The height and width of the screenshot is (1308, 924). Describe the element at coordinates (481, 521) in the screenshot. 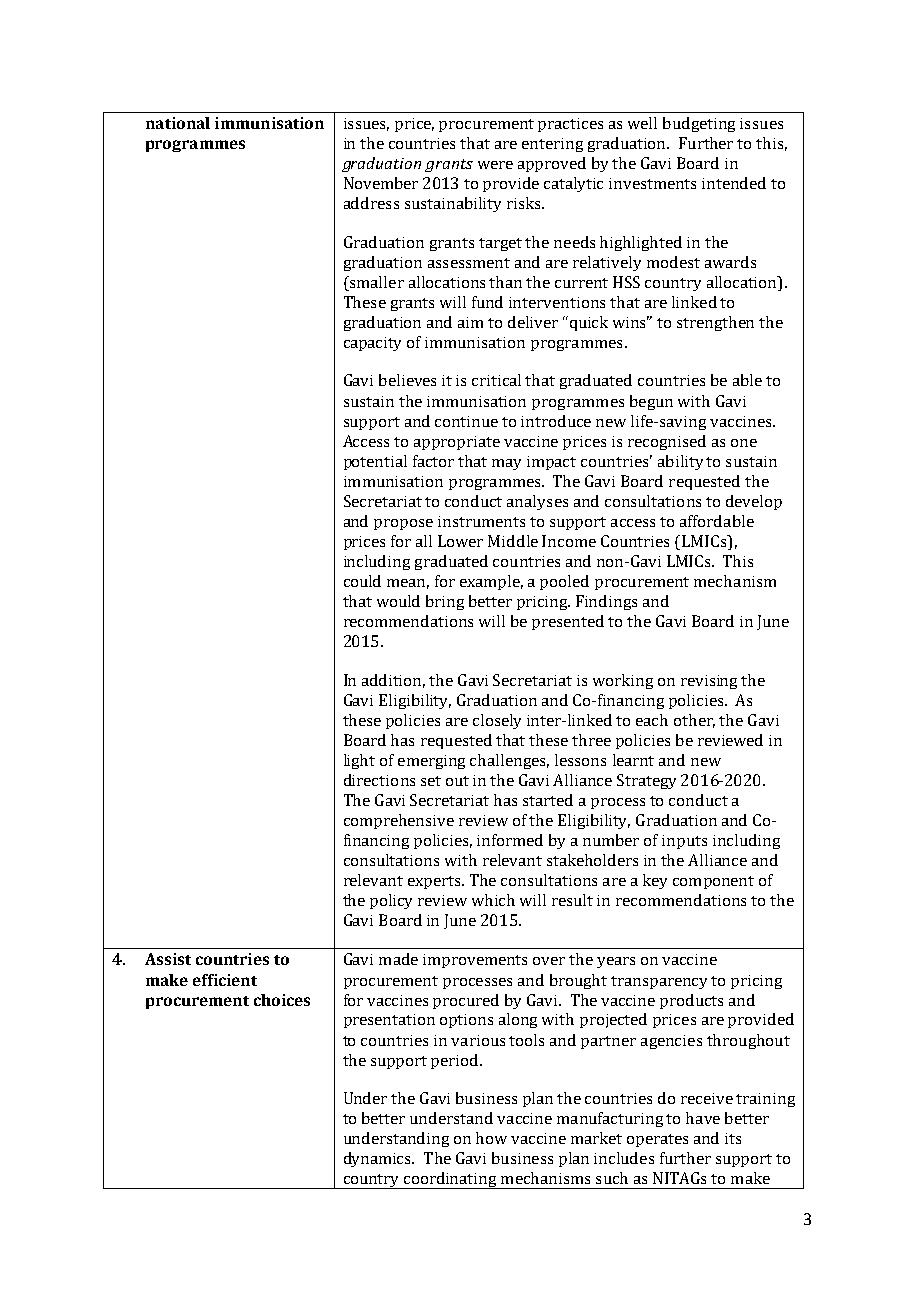

I see `instruments` at that location.
